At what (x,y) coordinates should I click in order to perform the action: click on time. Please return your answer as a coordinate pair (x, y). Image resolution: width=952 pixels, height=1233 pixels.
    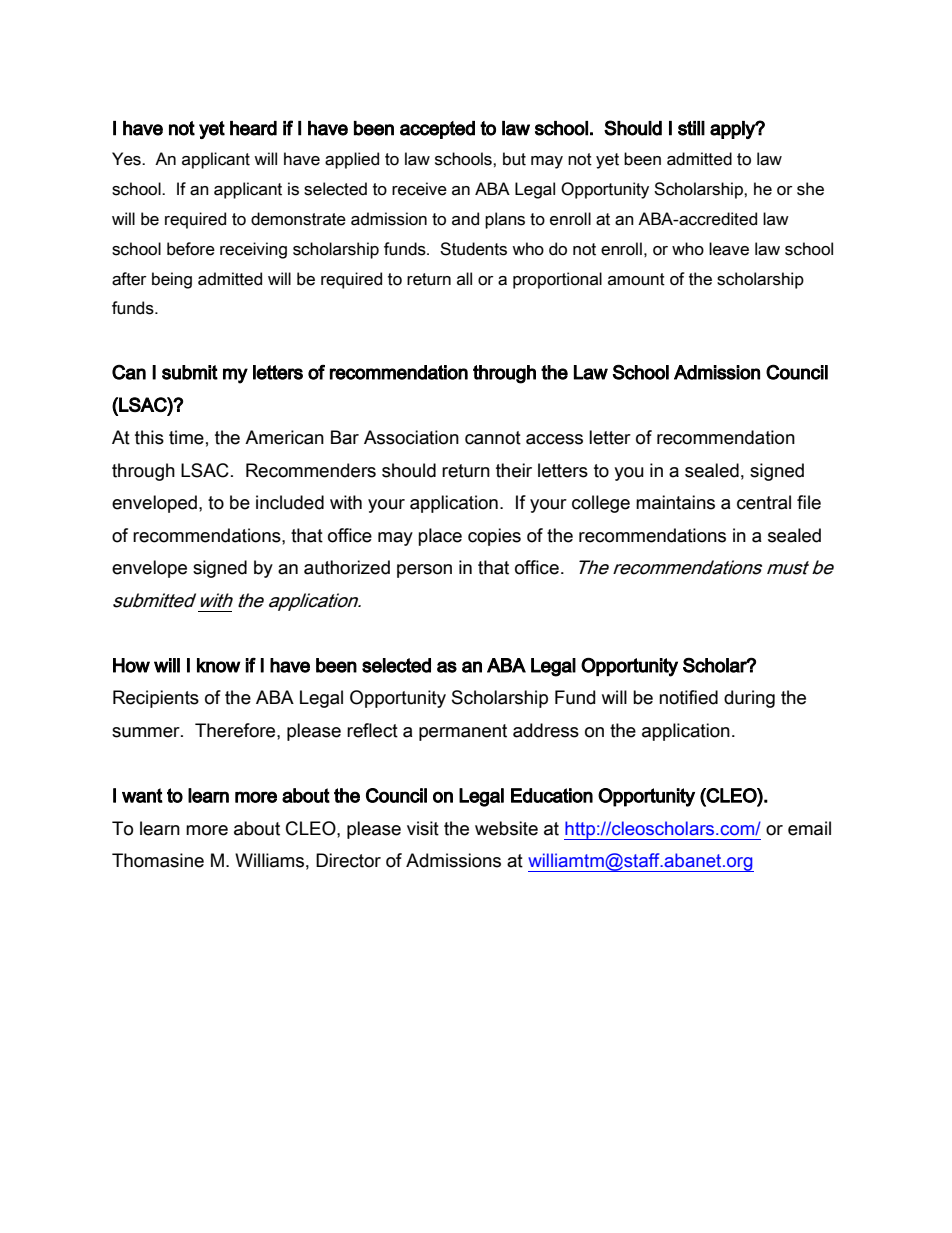
    Looking at the image, I should click on (186, 437).
